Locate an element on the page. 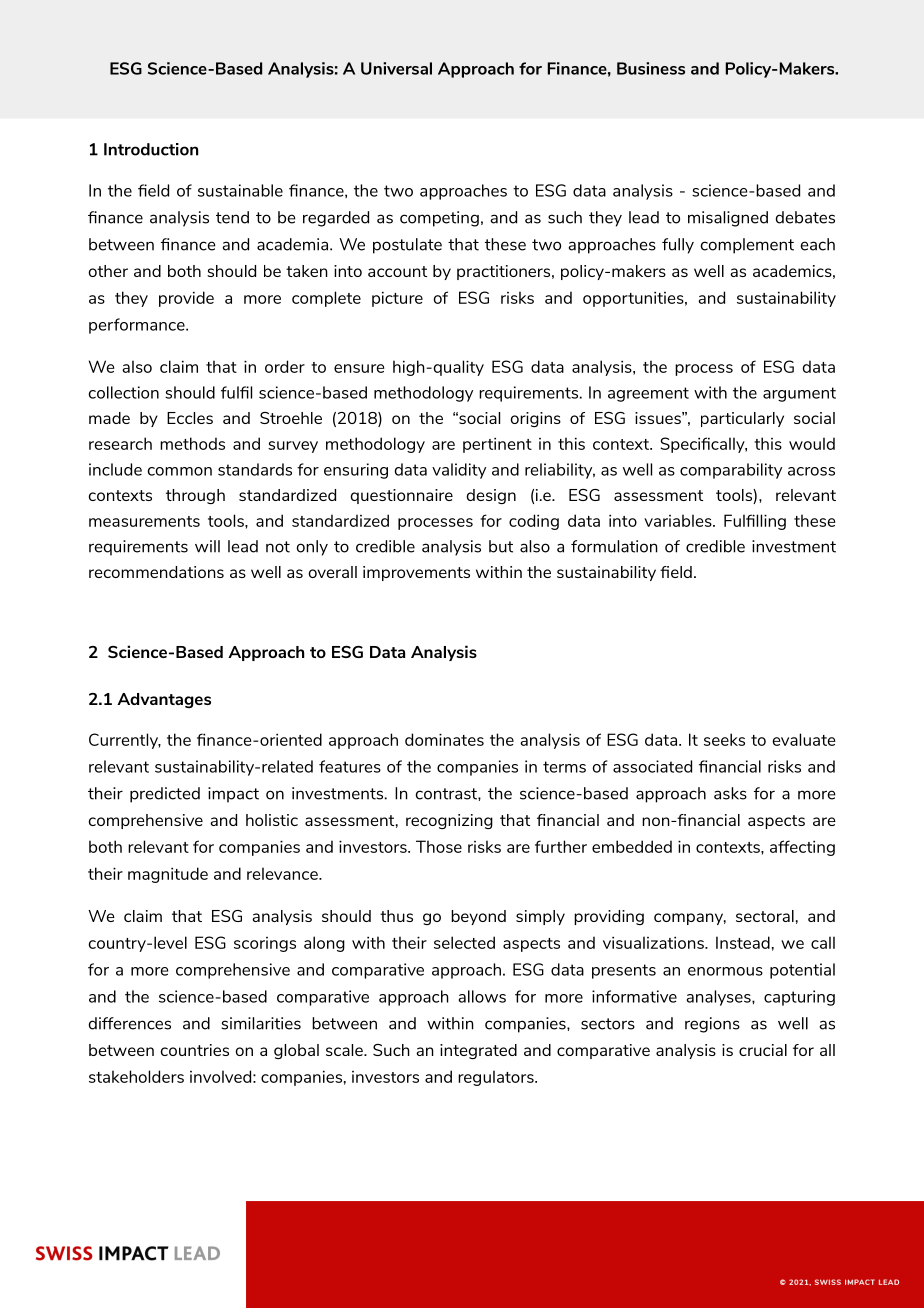 The height and width of the image is (1308, 924). Introduction is located at coordinates (151, 149).
